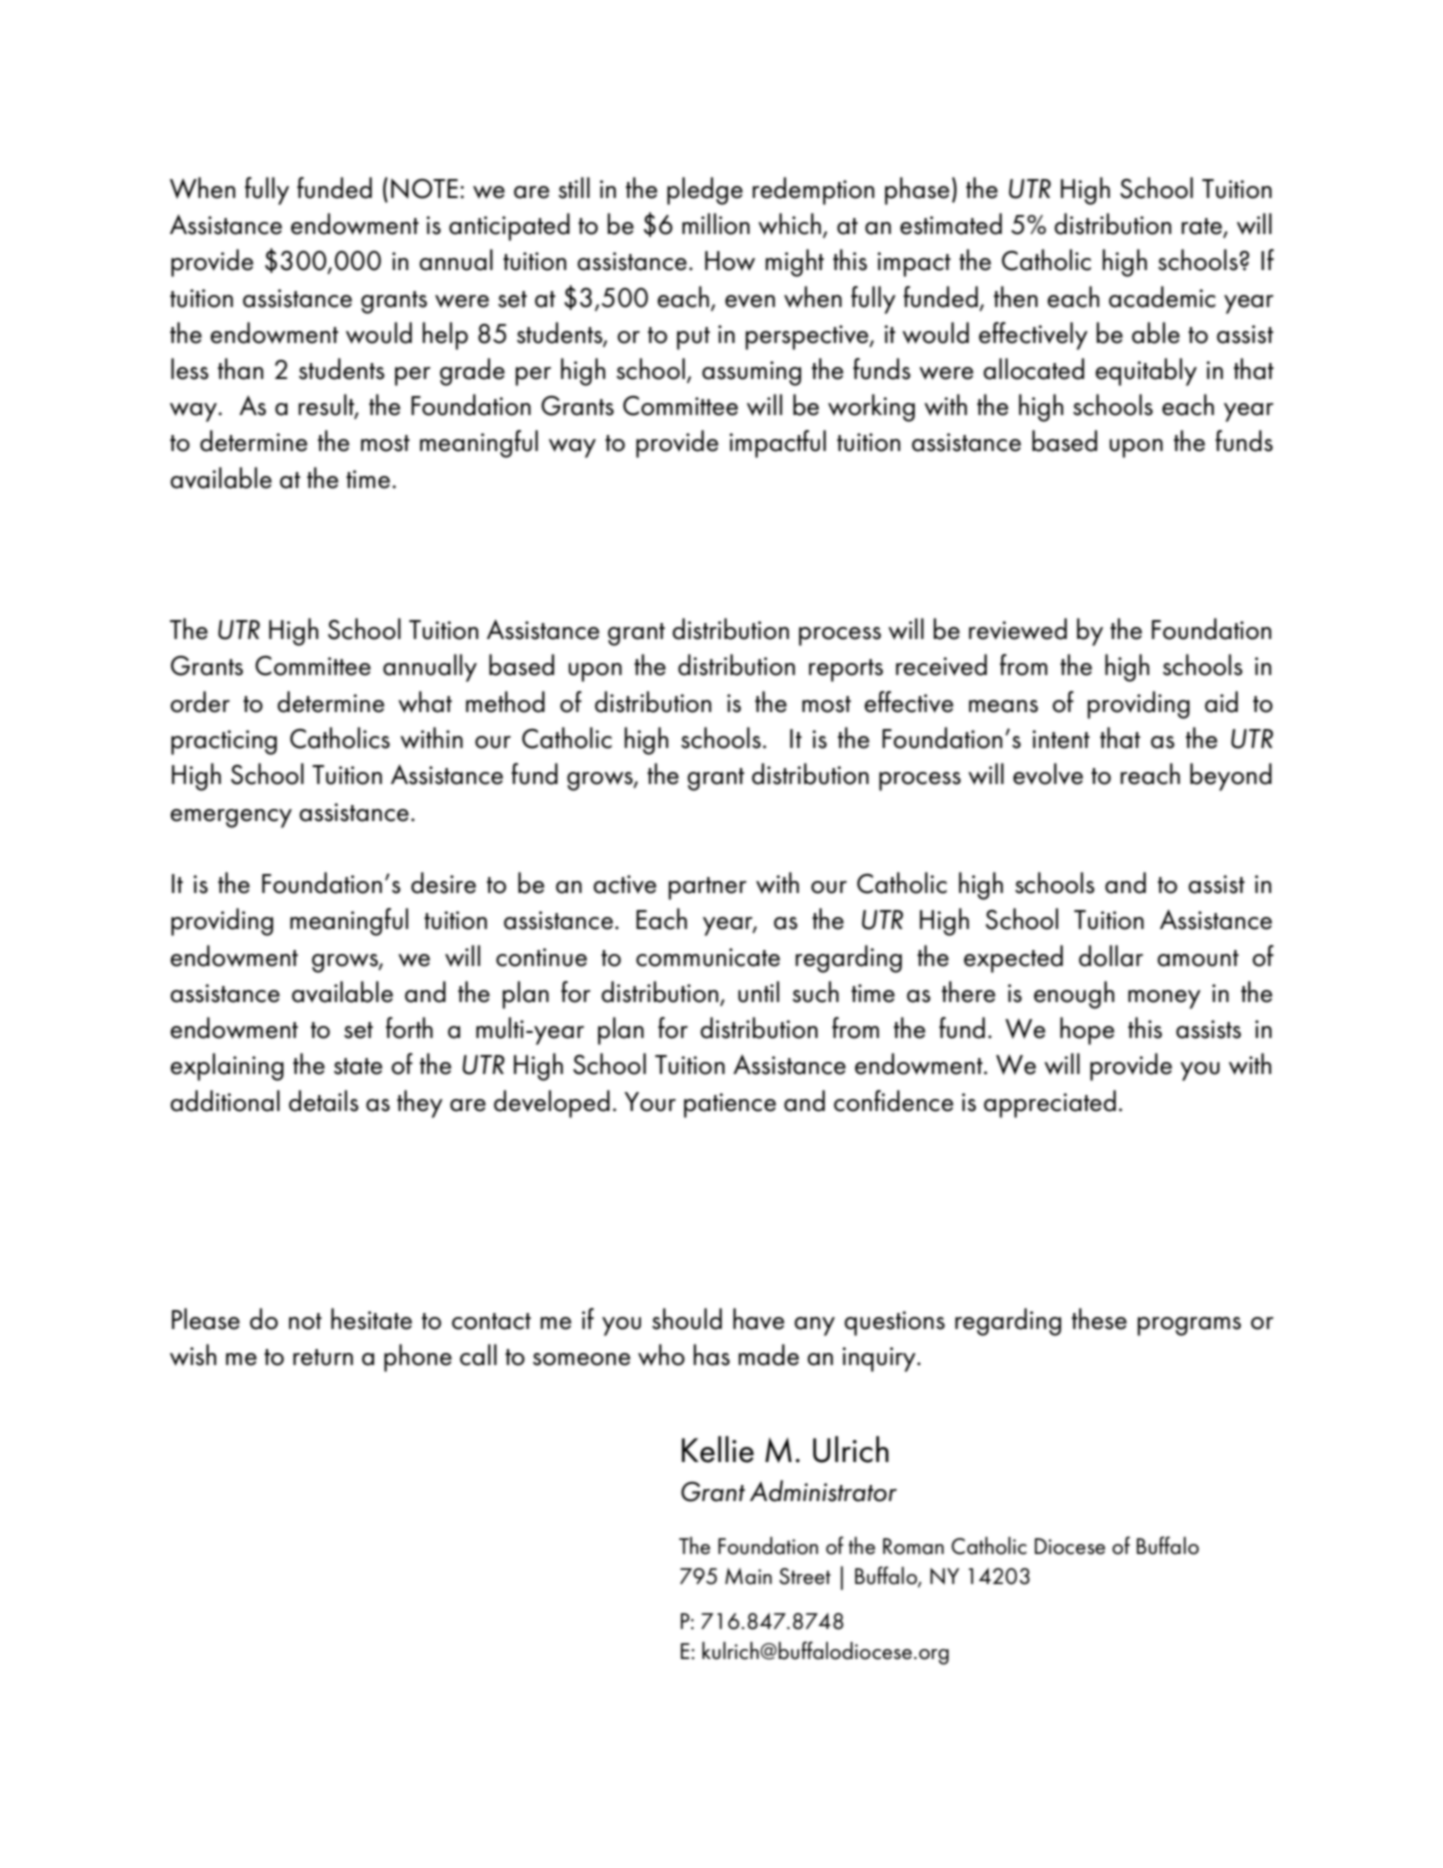 This screenshot has width=1443, height=1868. Describe the element at coordinates (324, 1101) in the screenshot. I see `details` at that location.
